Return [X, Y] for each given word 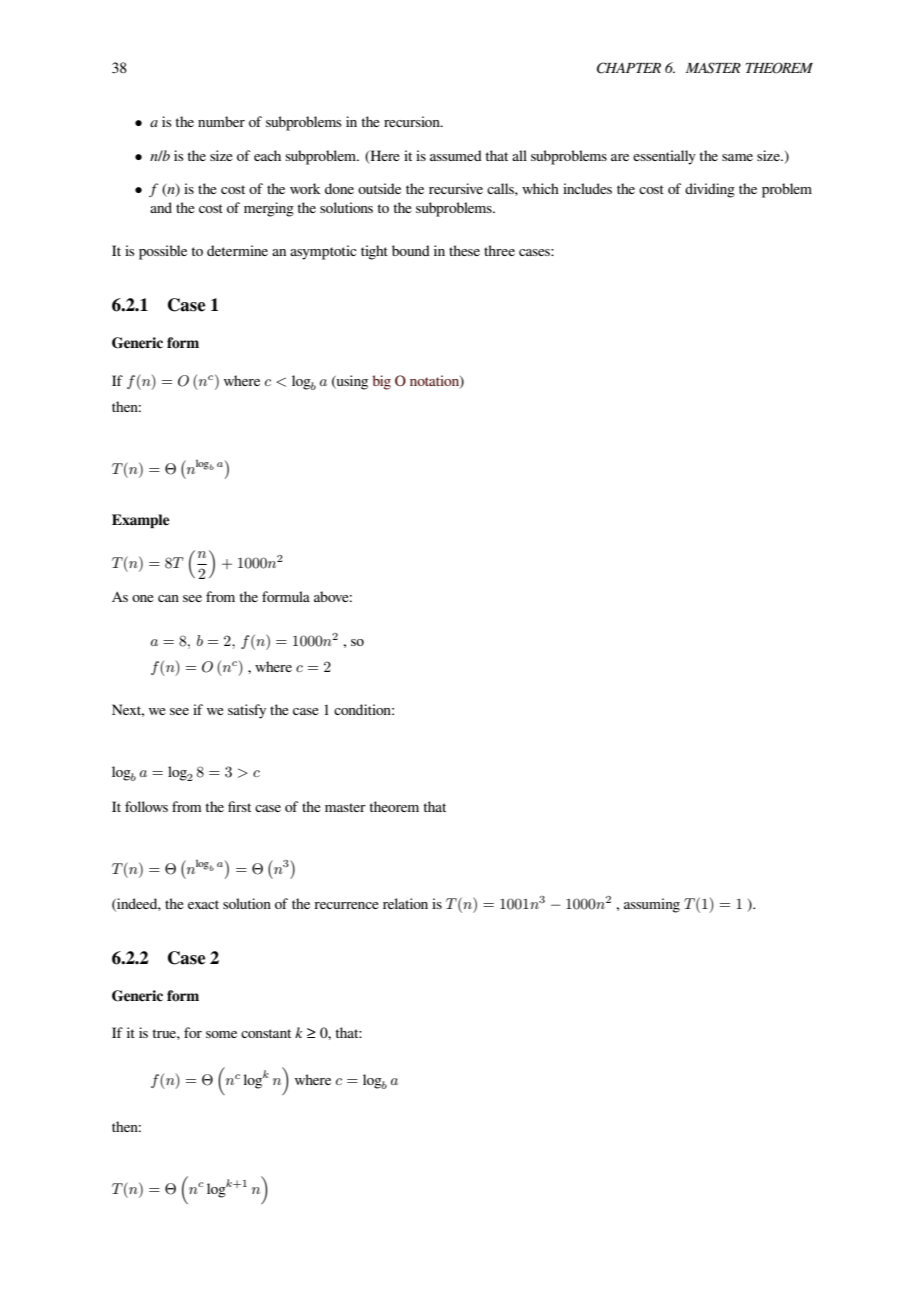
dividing [710, 190]
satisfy [247, 711]
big [382, 382]
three [499, 250]
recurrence [347, 905]
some [221, 1034]
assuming [652, 905]
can [168, 598]
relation [405, 903]
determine [237, 250]
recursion [413, 121]
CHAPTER [629, 68]
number [221, 121]
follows [146, 806]
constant [266, 1033]
